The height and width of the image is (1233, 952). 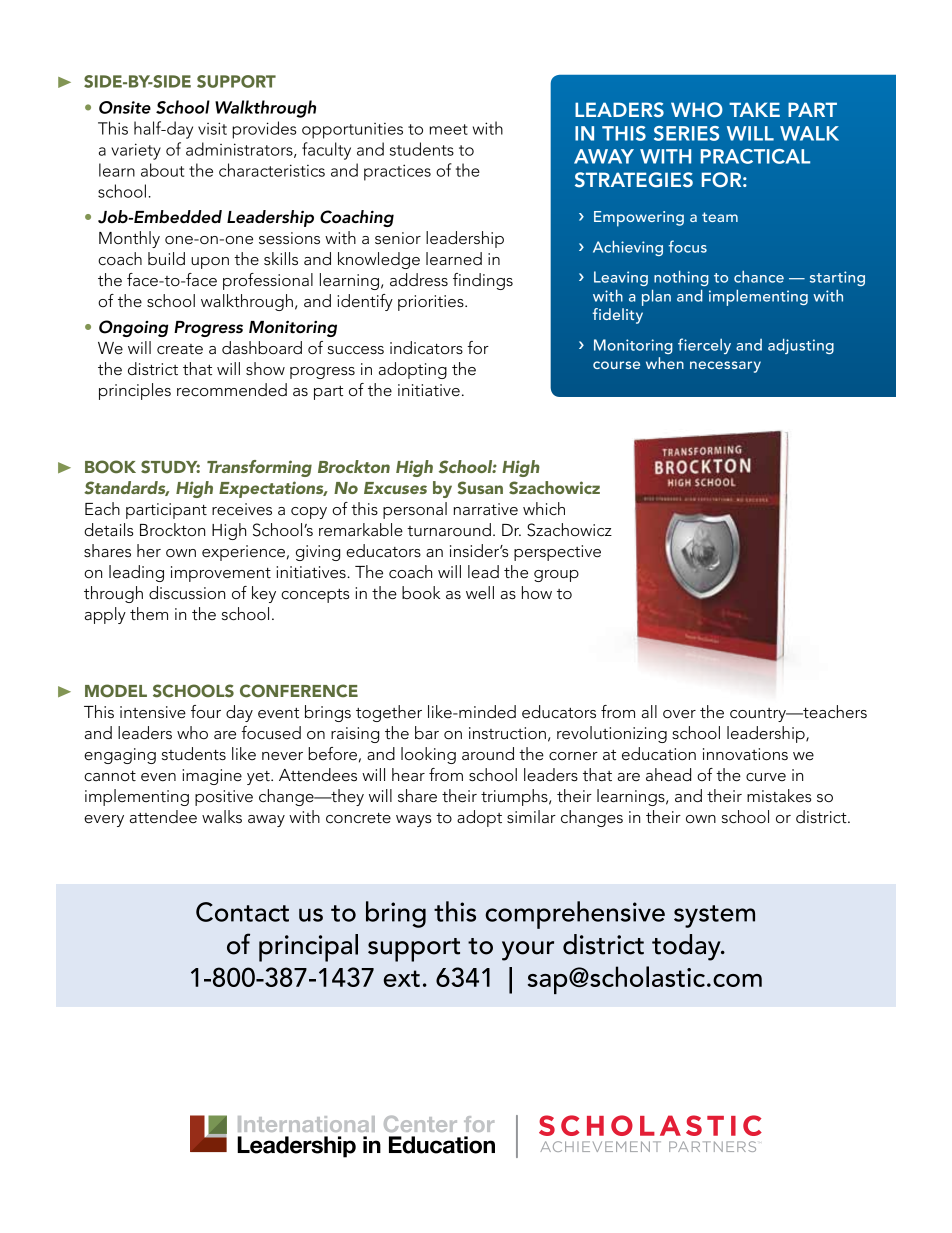 What do you see at coordinates (725, 367) in the image?
I see `necessary` at bounding box center [725, 367].
